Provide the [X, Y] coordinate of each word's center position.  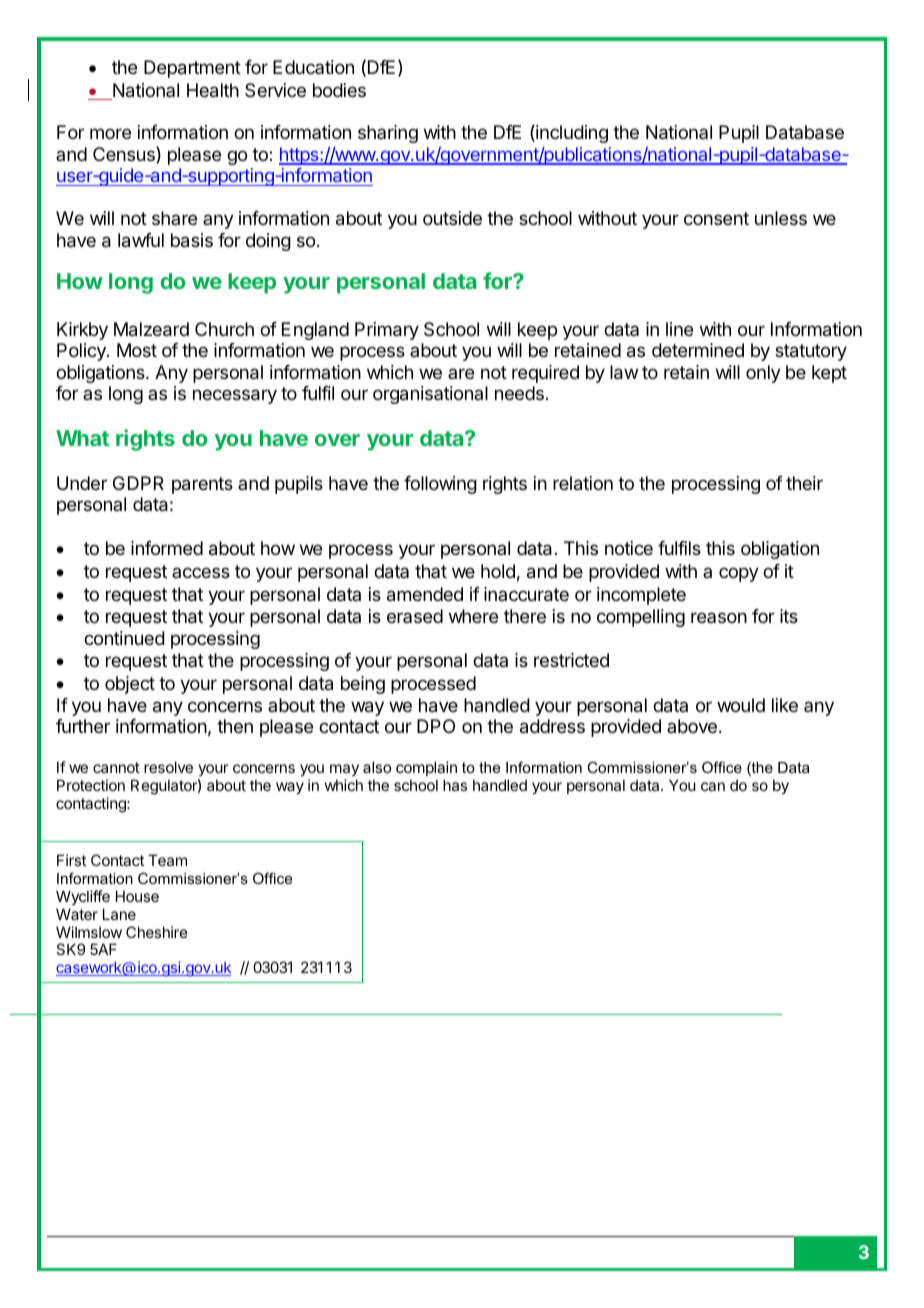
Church [224, 329]
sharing [388, 134]
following [440, 485]
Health [213, 90]
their [804, 483]
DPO [436, 726]
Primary [387, 331]
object [130, 685]
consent [716, 218]
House [137, 896]
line [679, 329]
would [741, 705]
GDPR [138, 483]
